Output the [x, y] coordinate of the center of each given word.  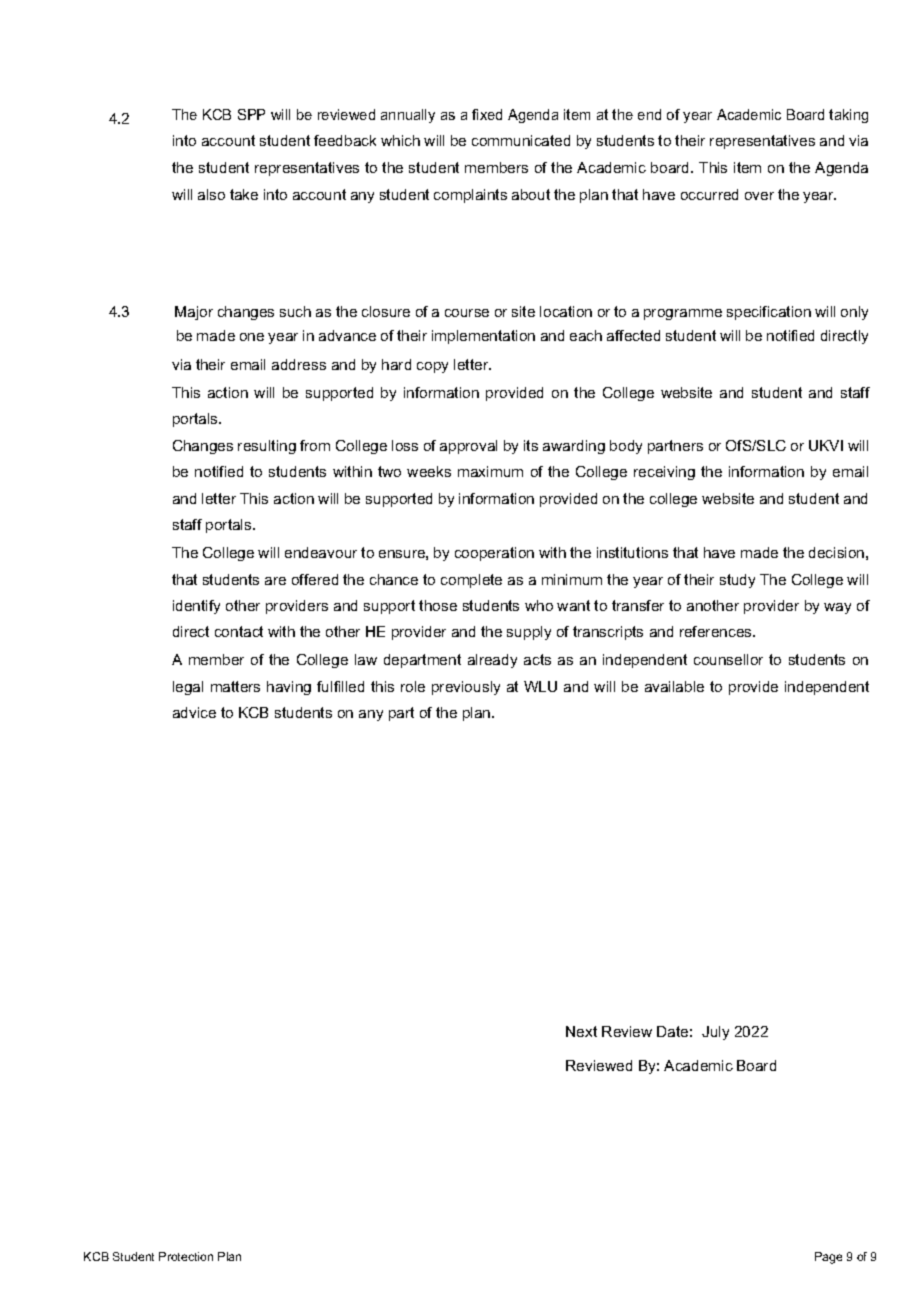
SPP [251, 114]
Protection [186, 1256]
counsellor [728, 659]
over [759, 196]
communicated [521, 140]
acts [537, 659]
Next [581, 1031]
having [289, 688]
